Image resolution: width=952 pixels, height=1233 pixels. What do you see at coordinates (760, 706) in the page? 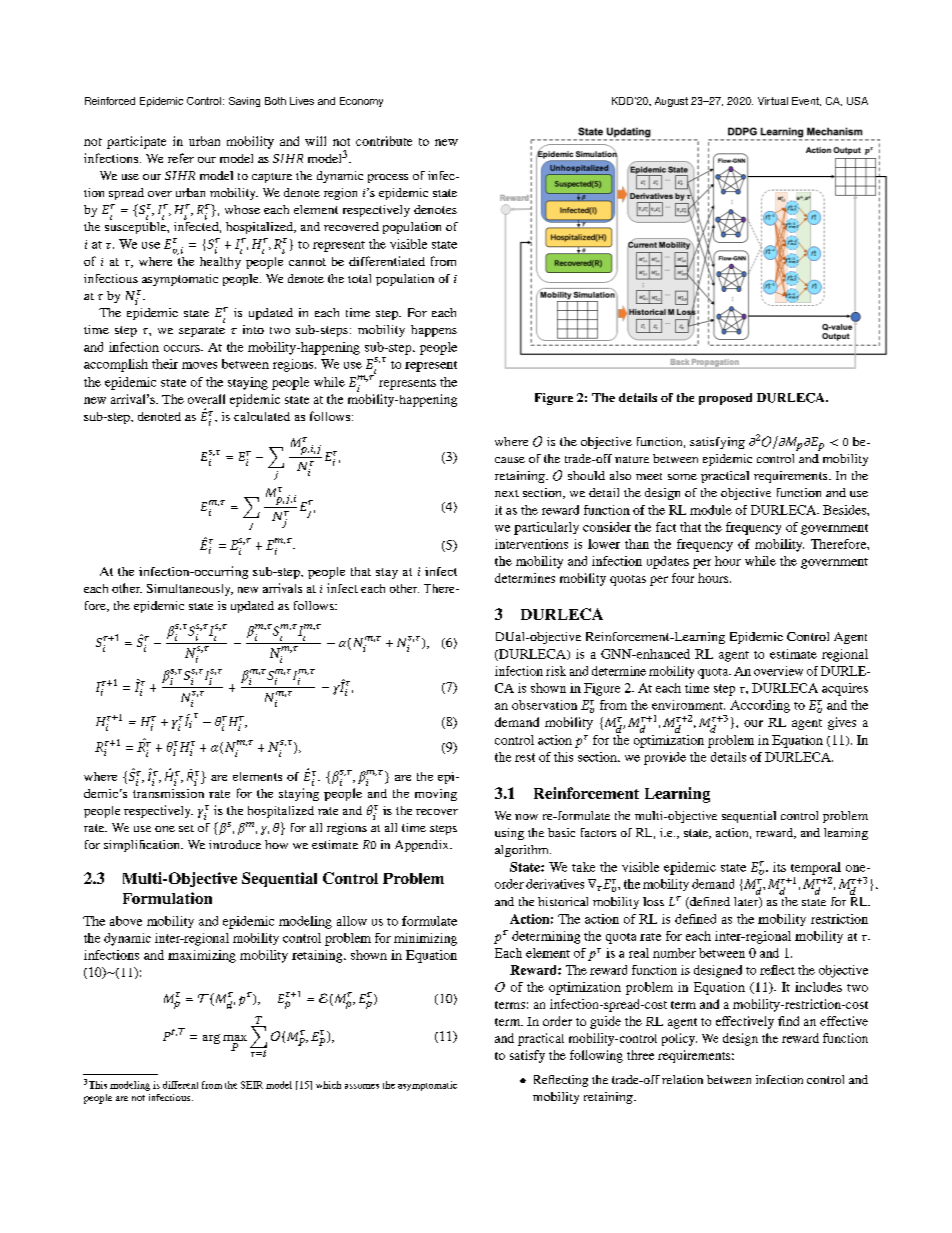
I see `According` at bounding box center [760, 706].
